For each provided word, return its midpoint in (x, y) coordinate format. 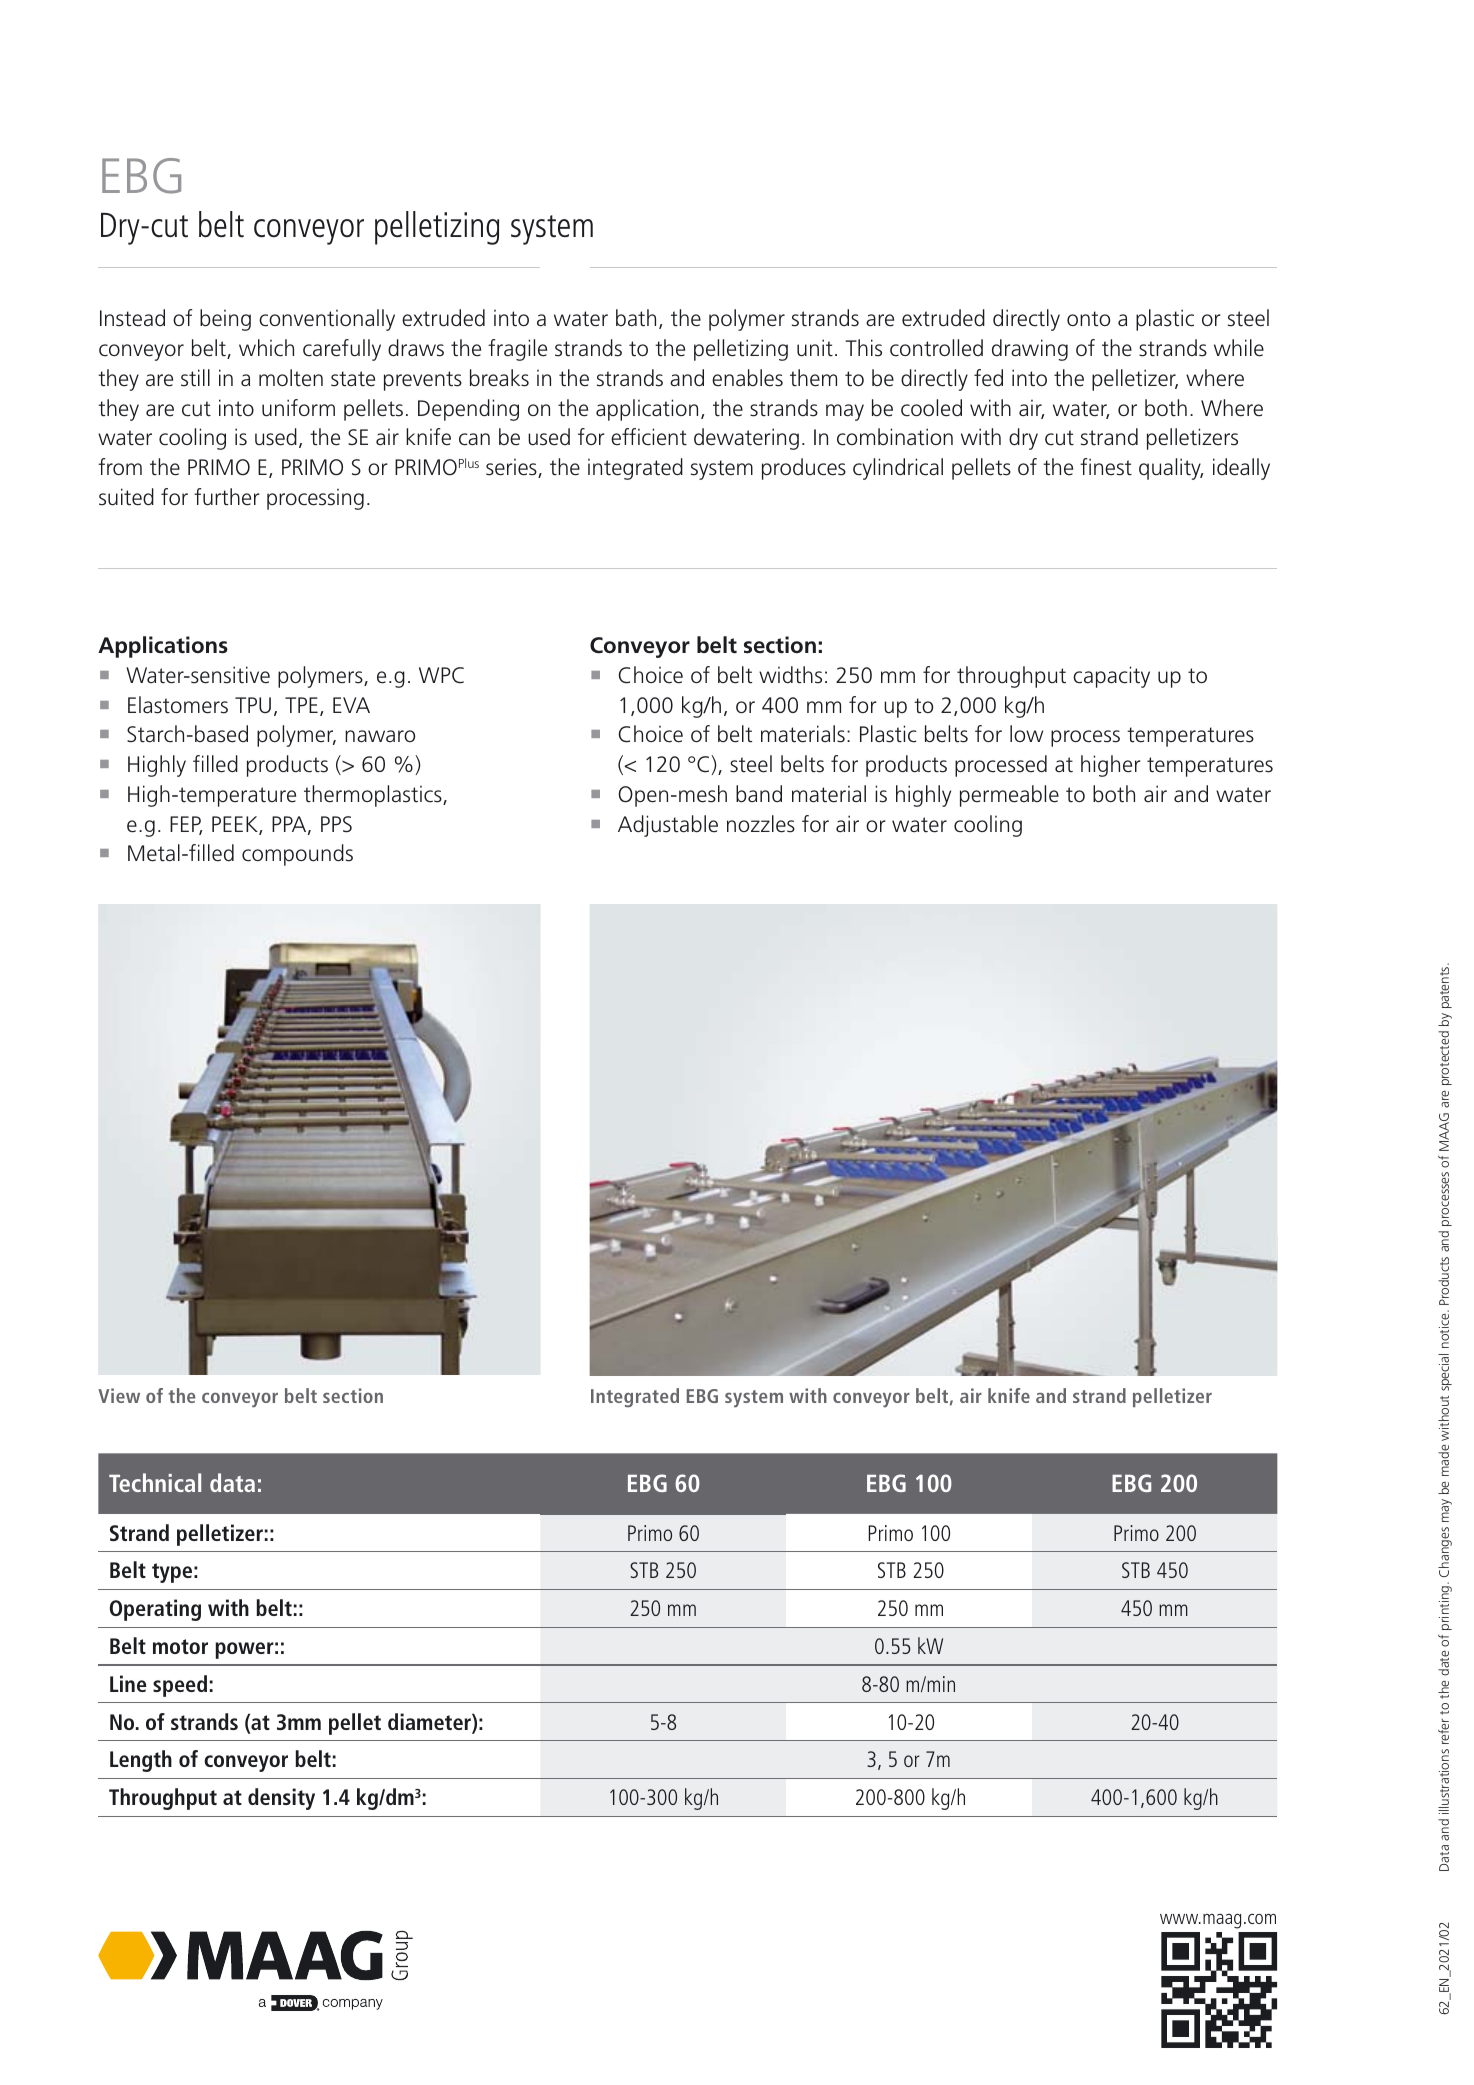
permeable (1009, 796)
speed (180, 1686)
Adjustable (668, 826)
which (266, 348)
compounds (297, 855)
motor (180, 1646)
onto (1088, 319)
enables (747, 378)
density (281, 1799)
